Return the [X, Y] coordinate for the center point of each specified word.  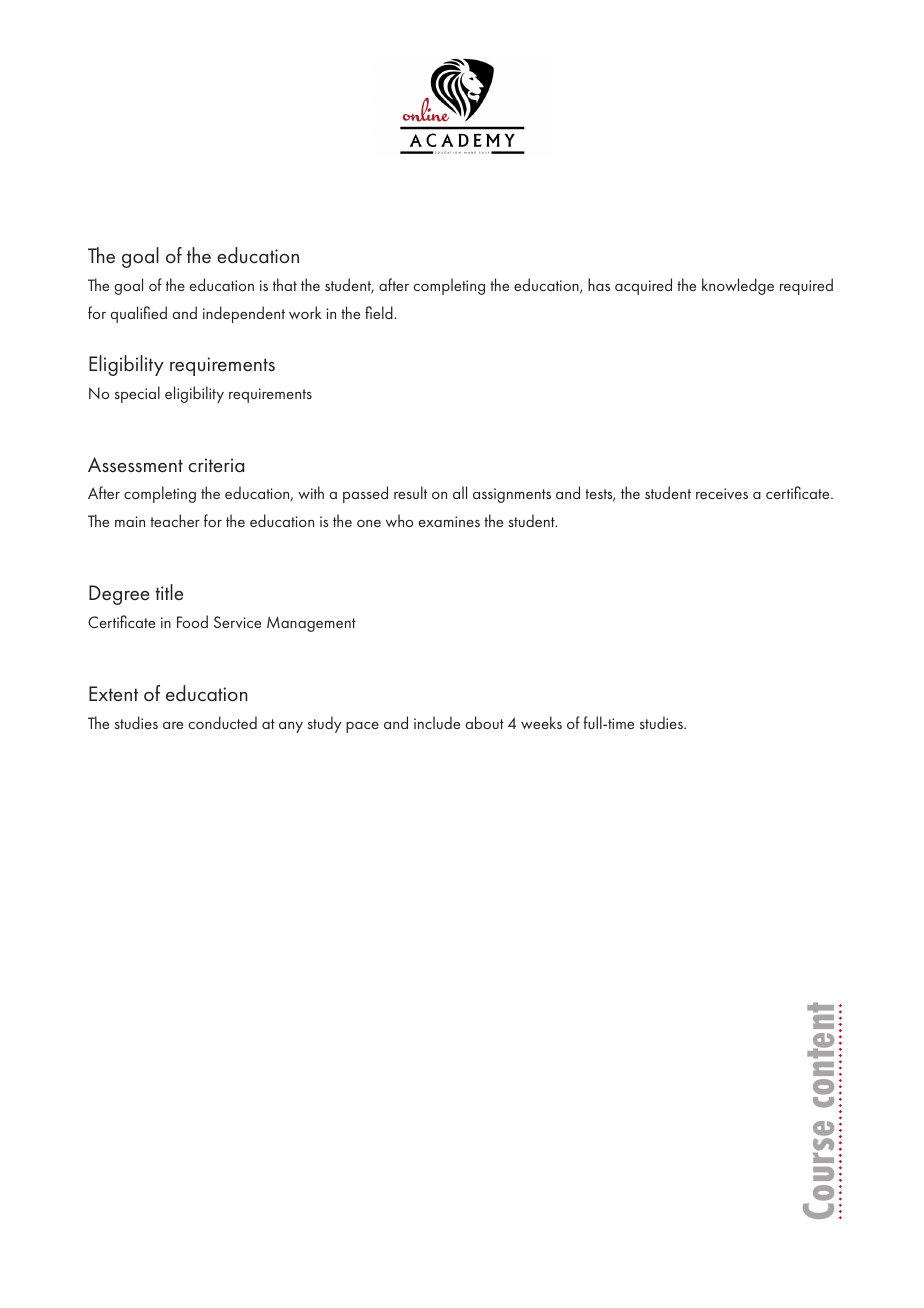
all [460, 492]
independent [244, 314]
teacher [175, 520]
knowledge [738, 286]
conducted [222, 722]
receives [722, 493]
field [380, 312]
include [437, 722]
